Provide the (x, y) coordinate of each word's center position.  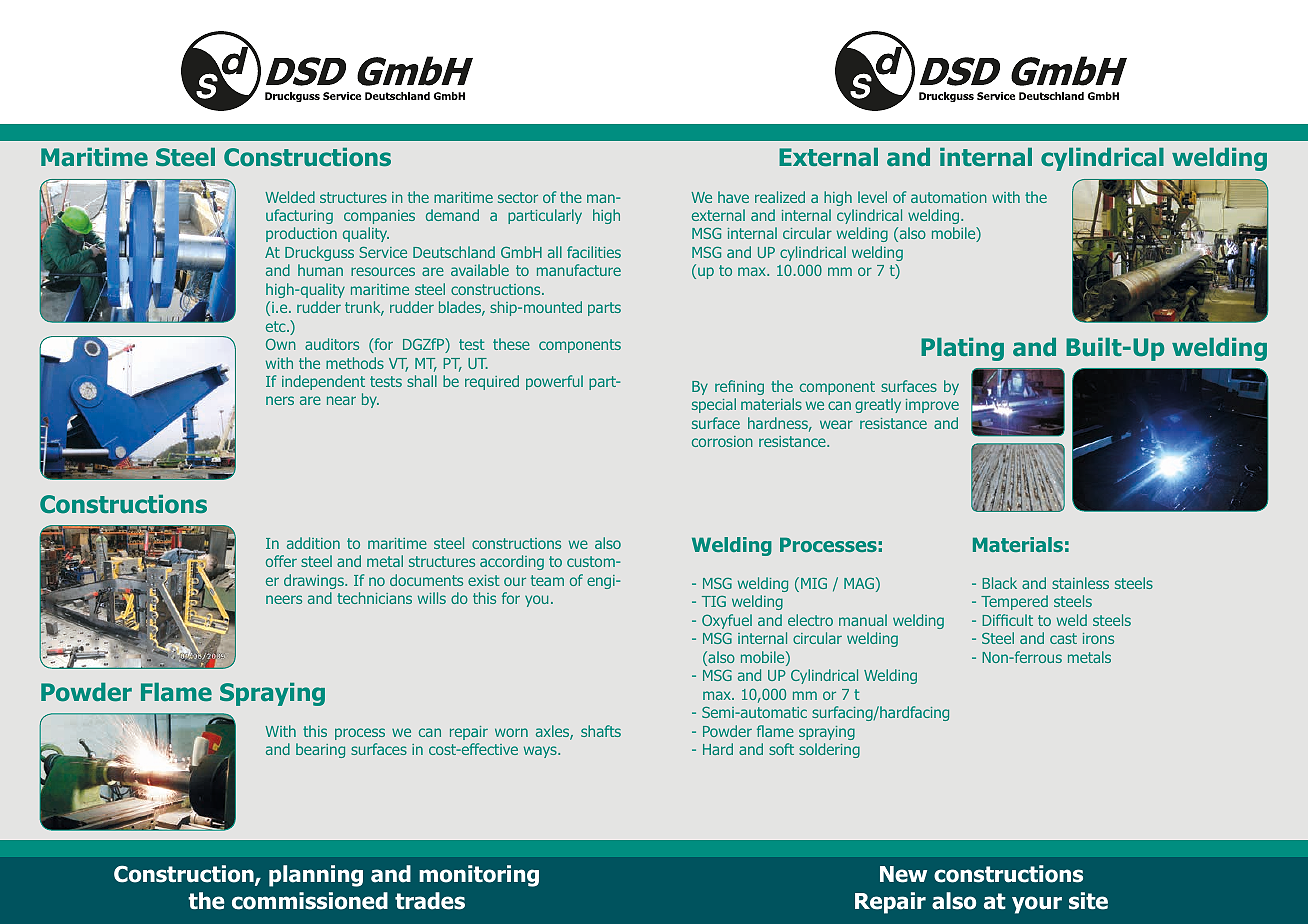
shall (422, 381)
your (1037, 905)
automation (949, 197)
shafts (601, 731)
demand (452, 215)
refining (739, 387)
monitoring (479, 876)
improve (932, 406)
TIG (714, 601)
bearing (320, 750)
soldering (829, 750)
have (733, 197)
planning (316, 876)
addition (313, 543)
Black (999, 583)
